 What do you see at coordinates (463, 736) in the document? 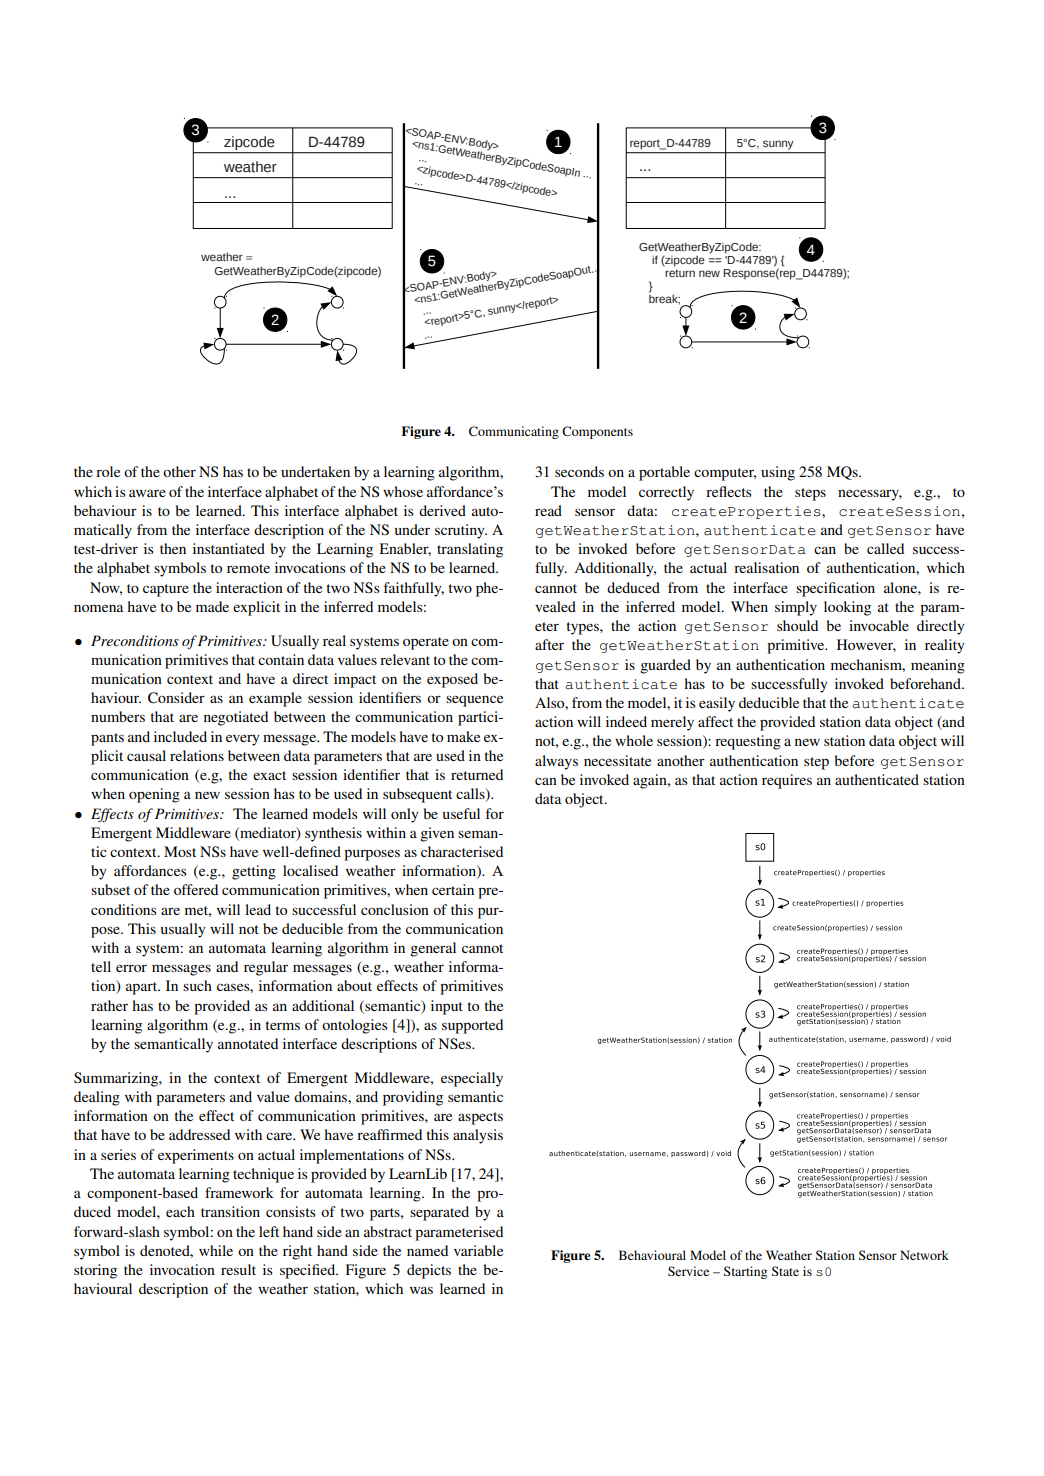
I see `make` at bounding box center [463, 736].
